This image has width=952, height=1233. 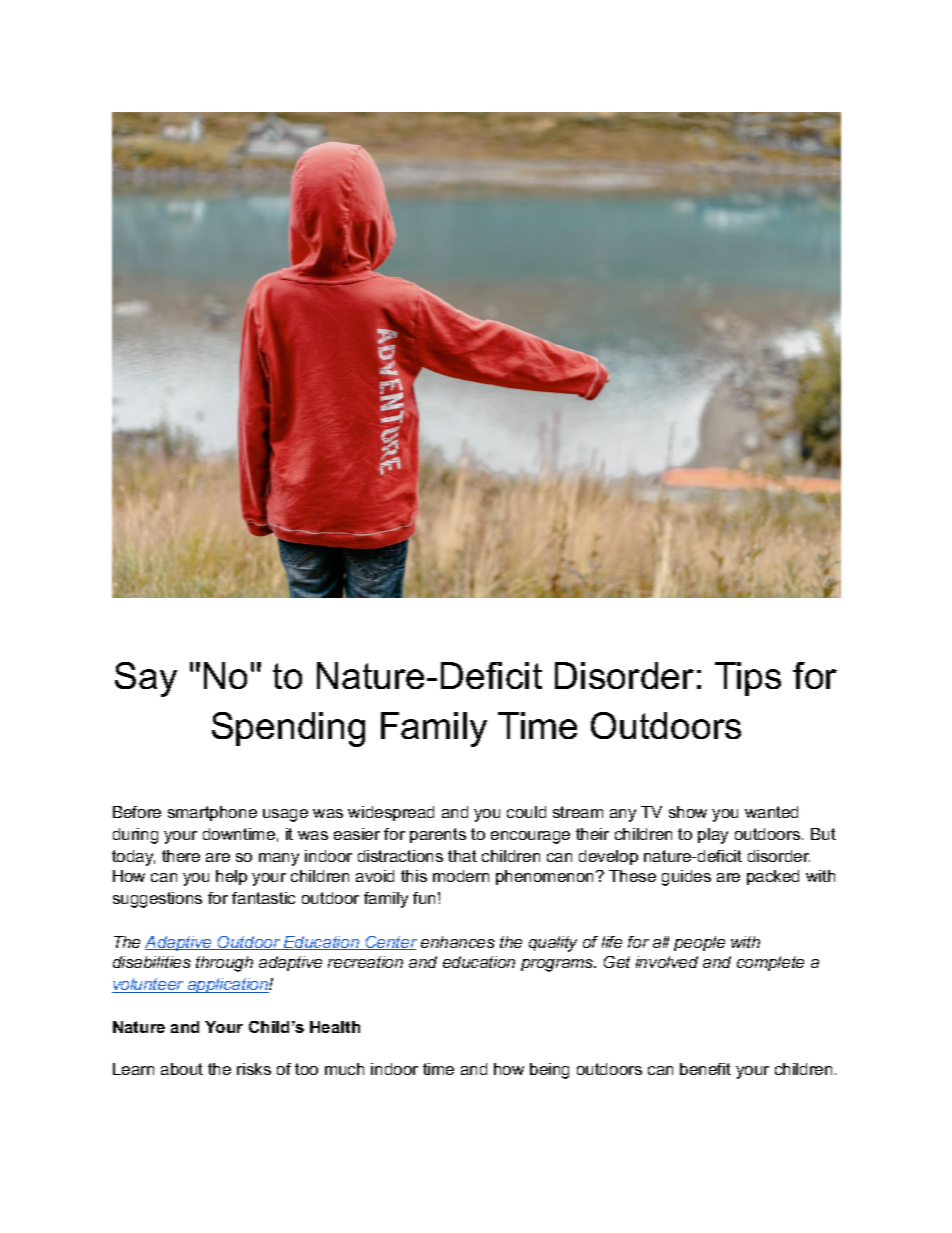 I want to click on could, so click(x=526, y=812).
